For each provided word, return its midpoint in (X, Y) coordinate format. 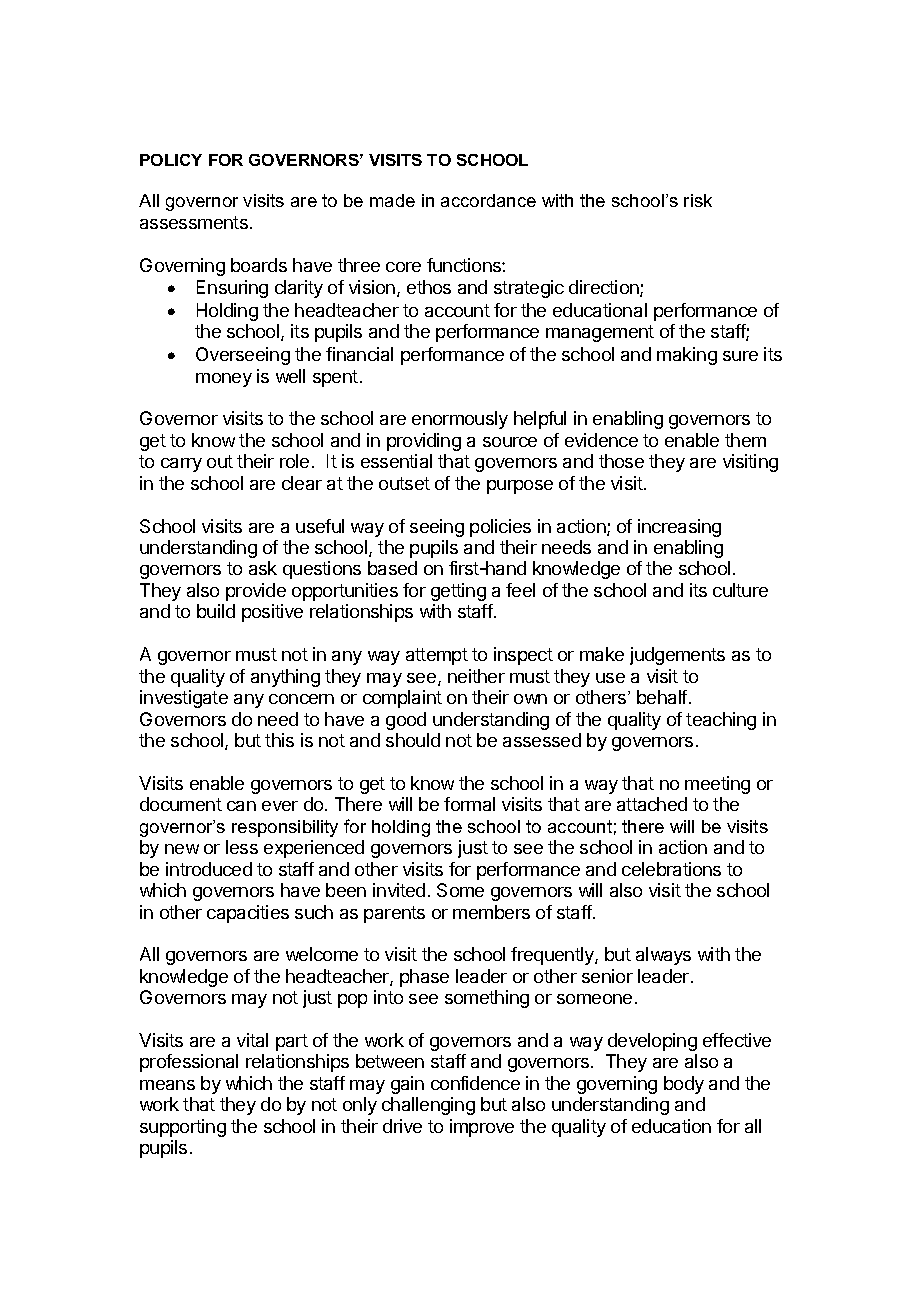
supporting (183, 1128)
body (684, 1085)
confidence (475, 1083)
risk (698, 200)
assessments (194, 222)
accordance (488, 200)
